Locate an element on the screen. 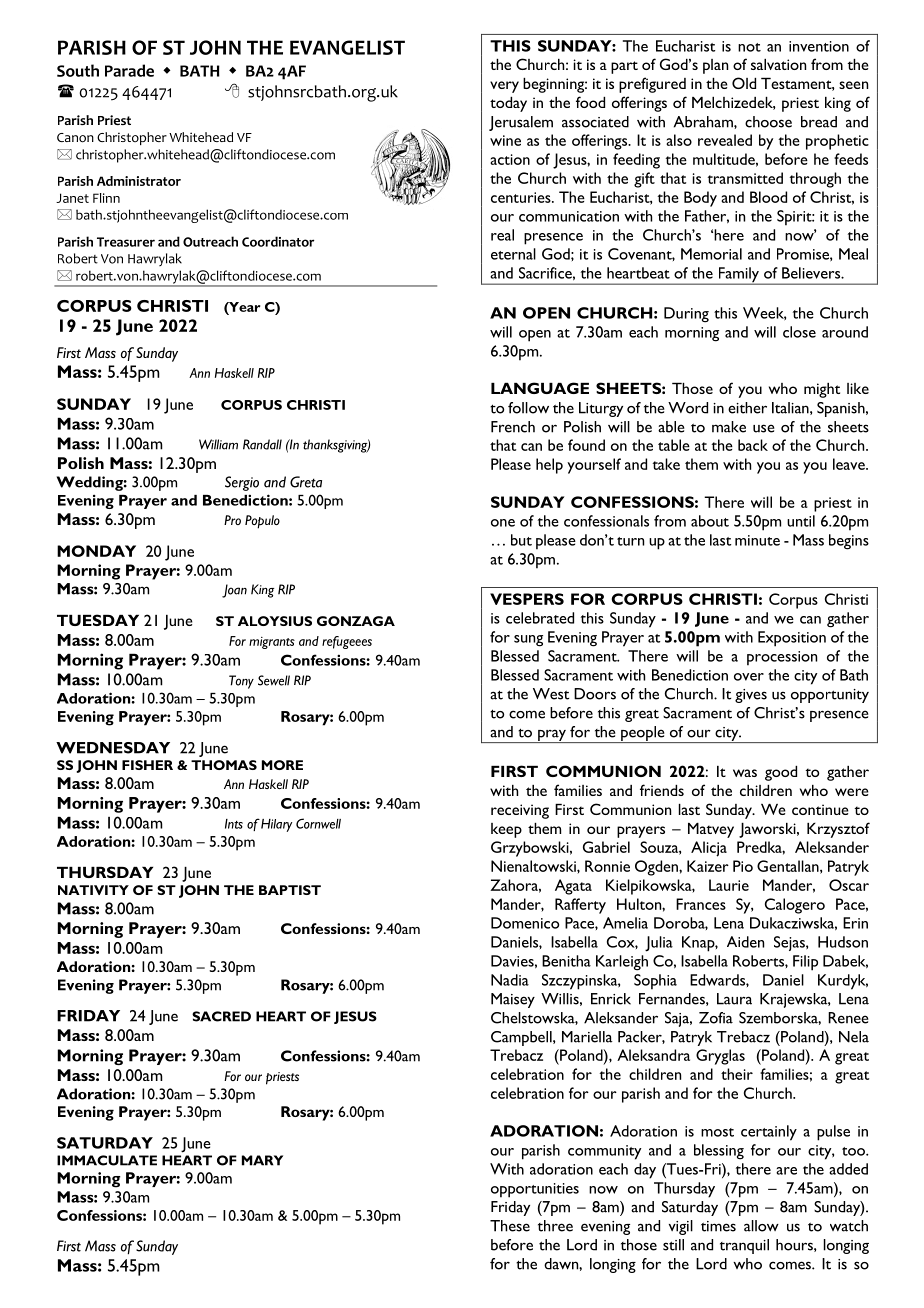  procession is located at coordinates (782, 658).
